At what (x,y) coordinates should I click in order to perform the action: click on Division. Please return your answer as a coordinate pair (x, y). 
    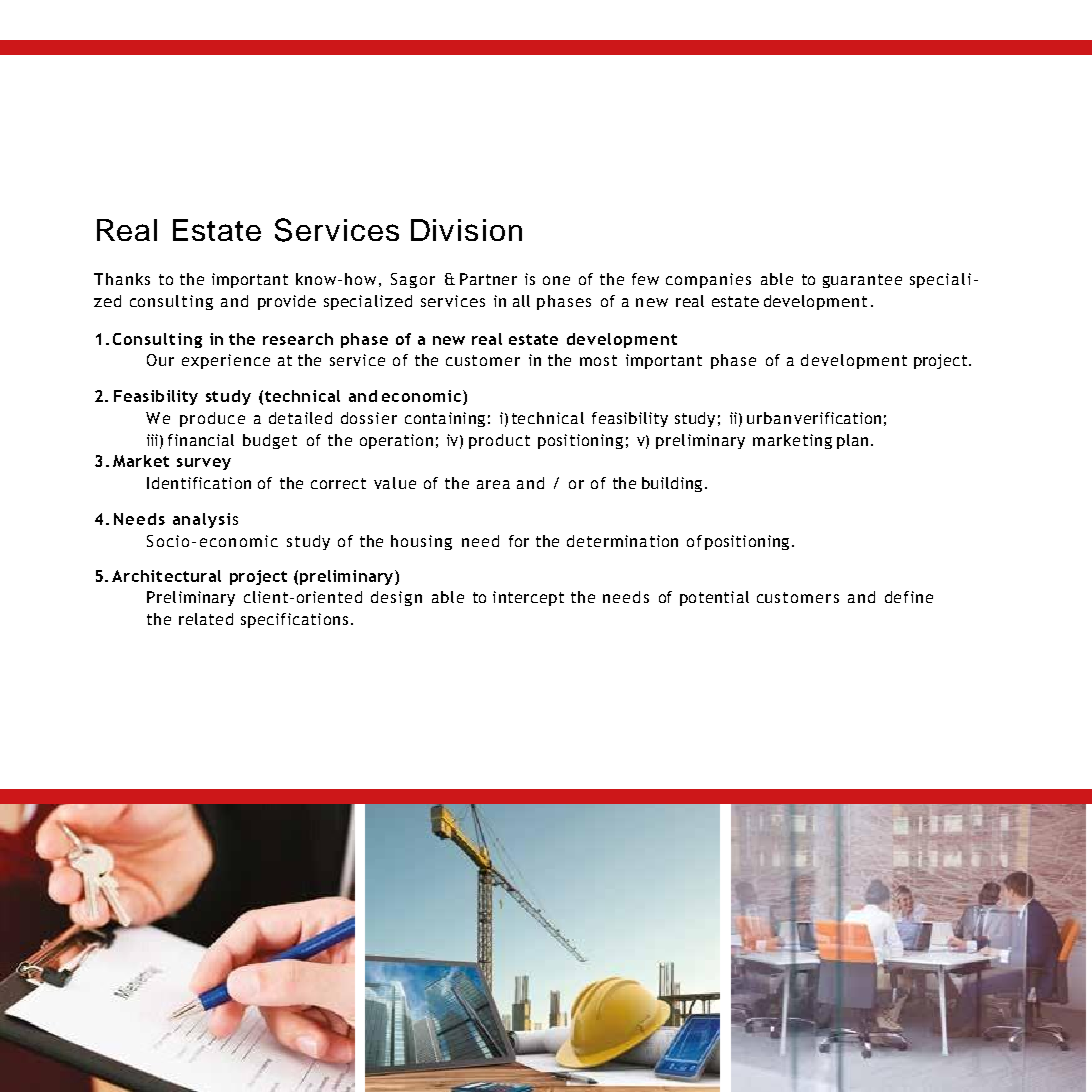
    Looking at the image, I should click on (466, 230).
